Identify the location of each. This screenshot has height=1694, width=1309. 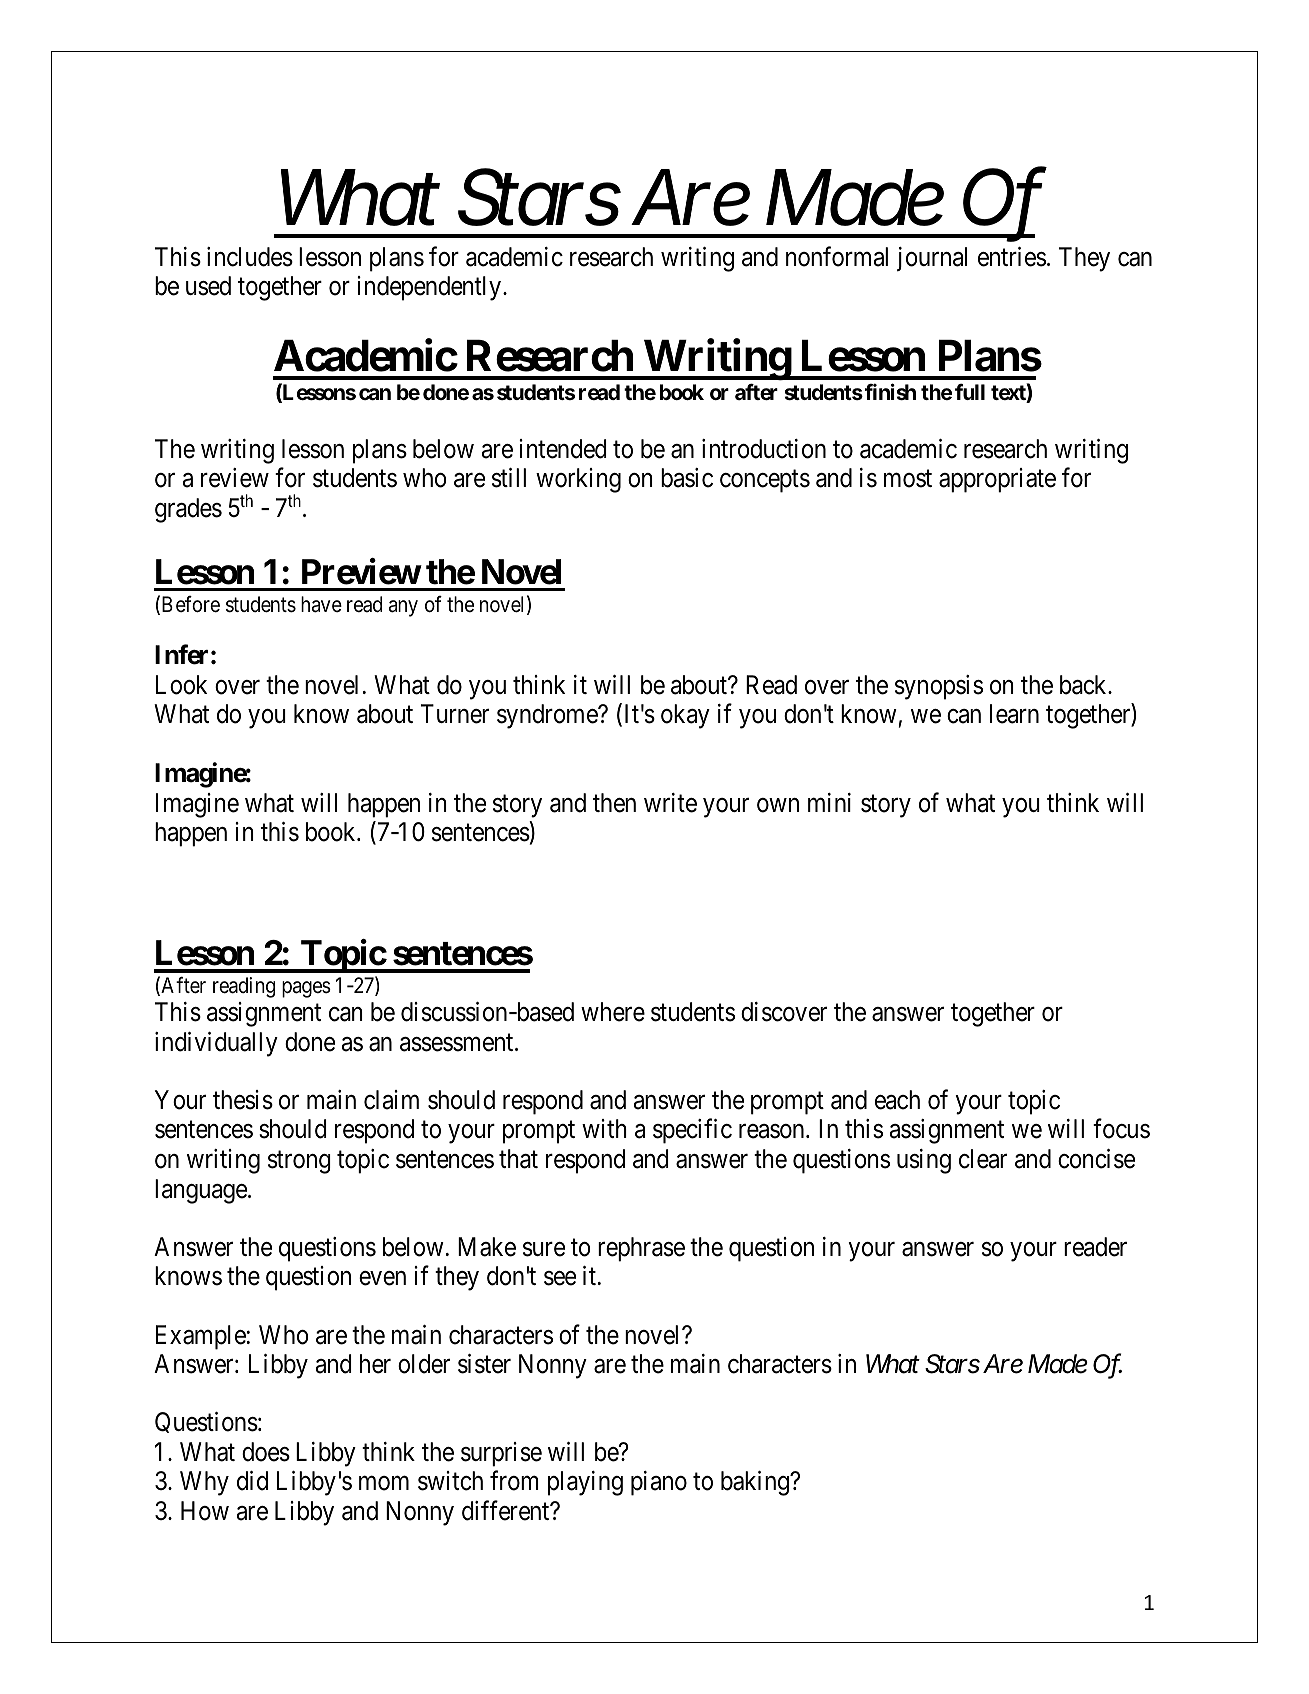
(897, 1100).
